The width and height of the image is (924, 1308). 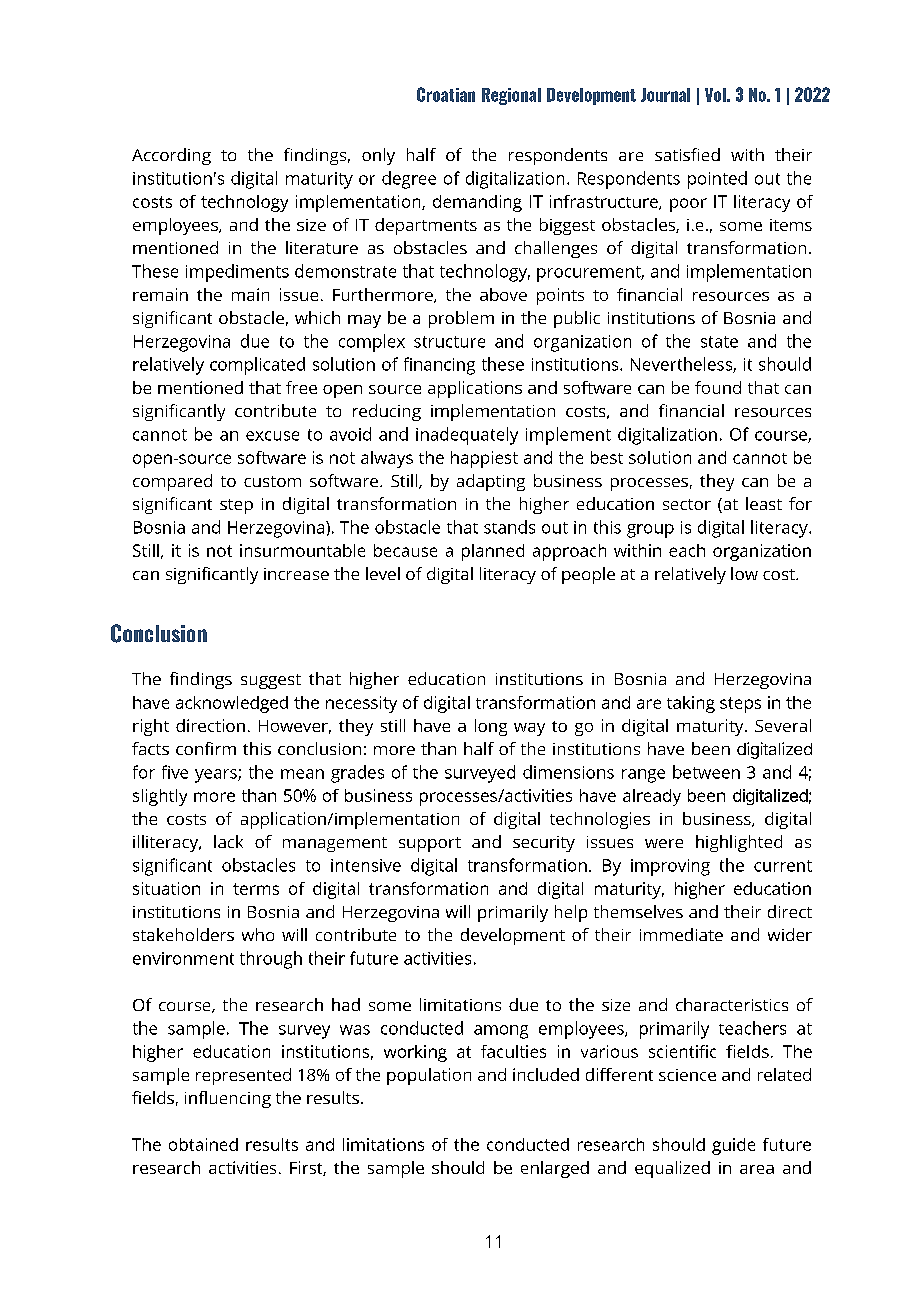 I want to click on obtained, so click(x=203, y=1144).
